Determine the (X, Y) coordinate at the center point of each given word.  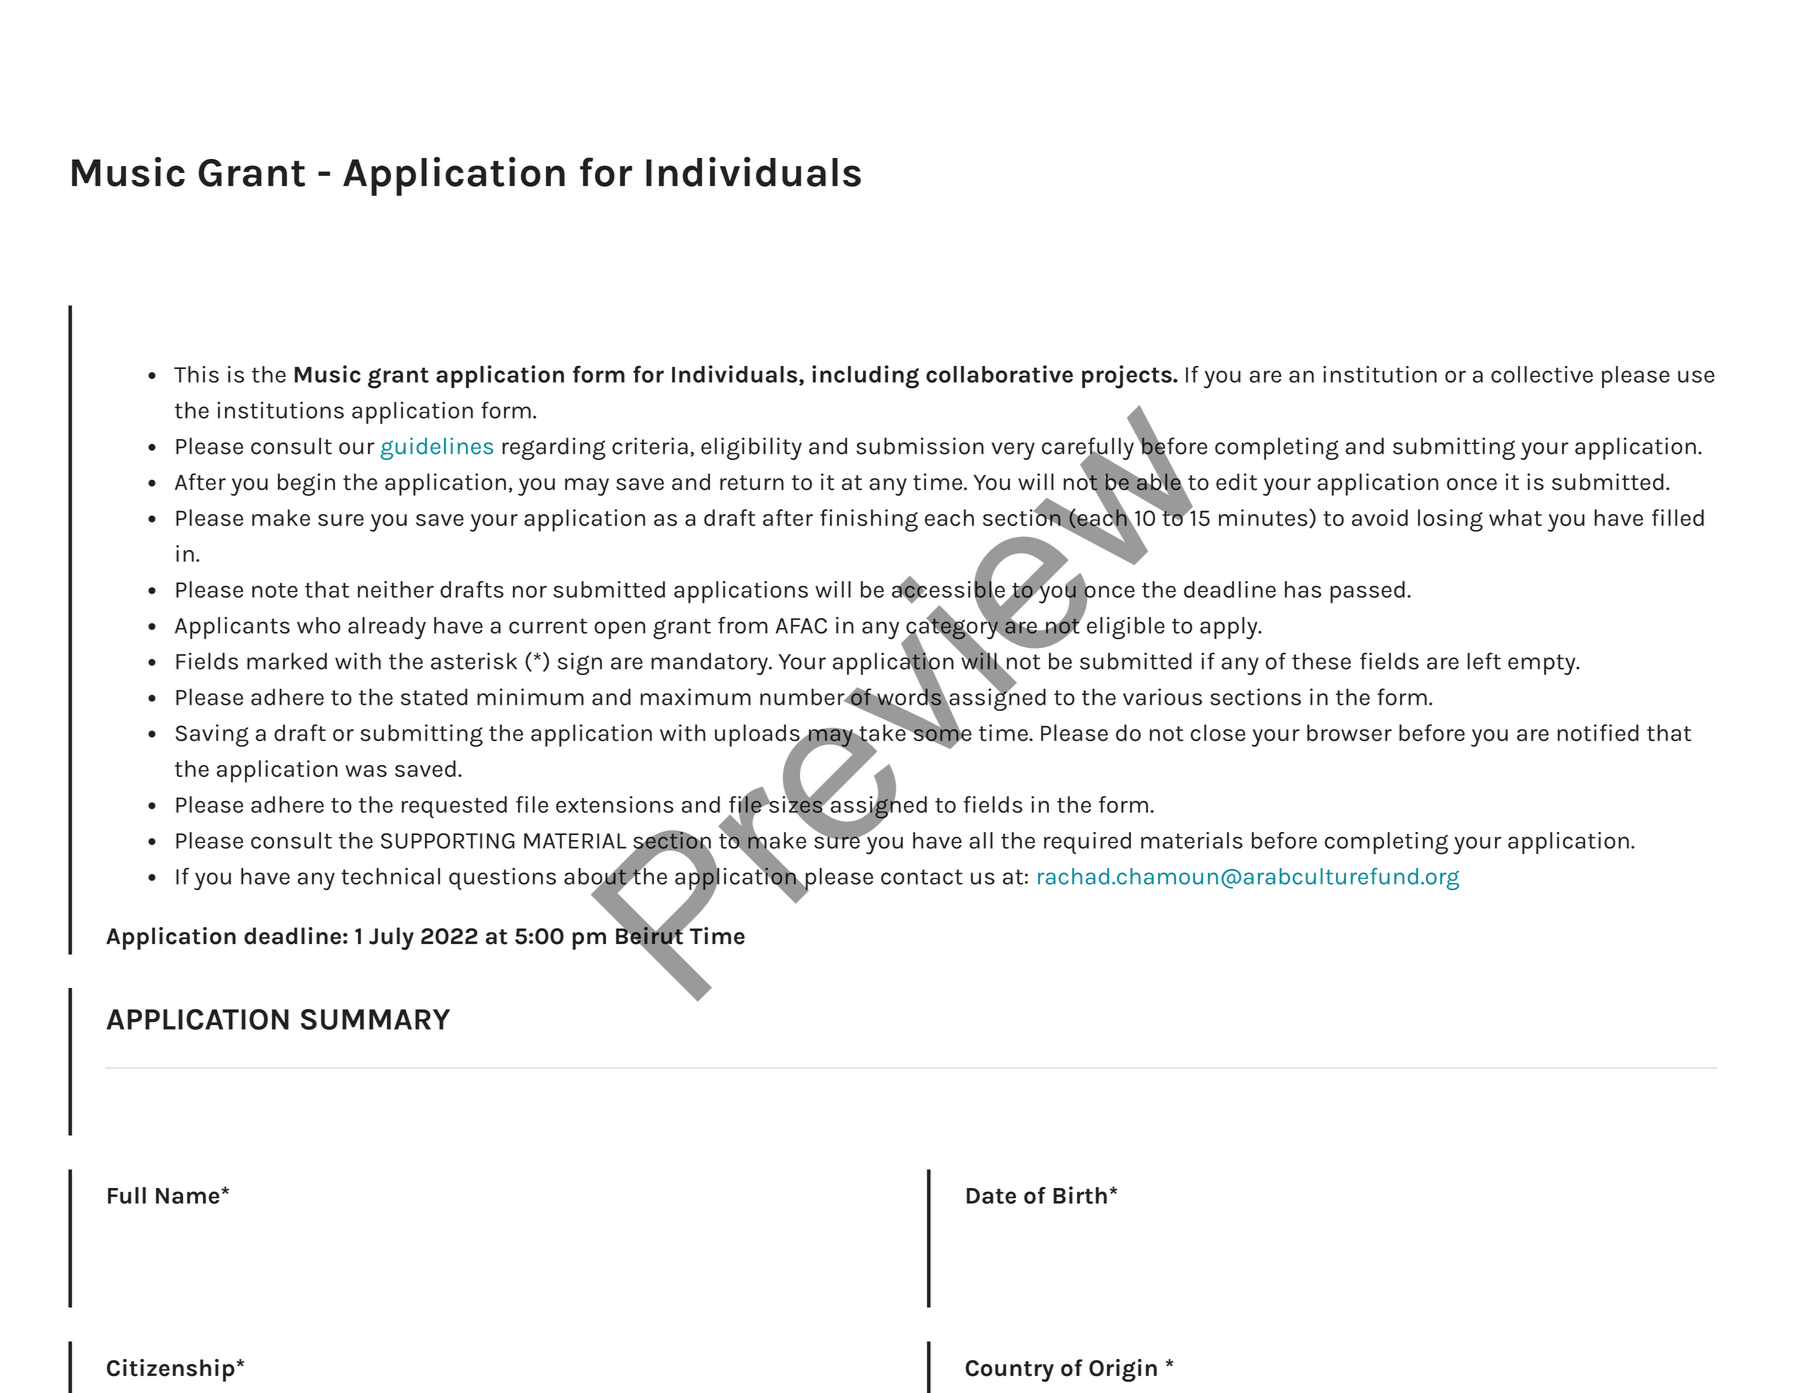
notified (1598, 732)
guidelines (437, 448)
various (1162, 697)
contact (922, 877)
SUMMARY (375, 1019)
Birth (1080, 1195)
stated (434, 697)
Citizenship (171, 1370)
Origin (1123, 1370)
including (865, 377)
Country (1009, 1371)
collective (1542, 374)
